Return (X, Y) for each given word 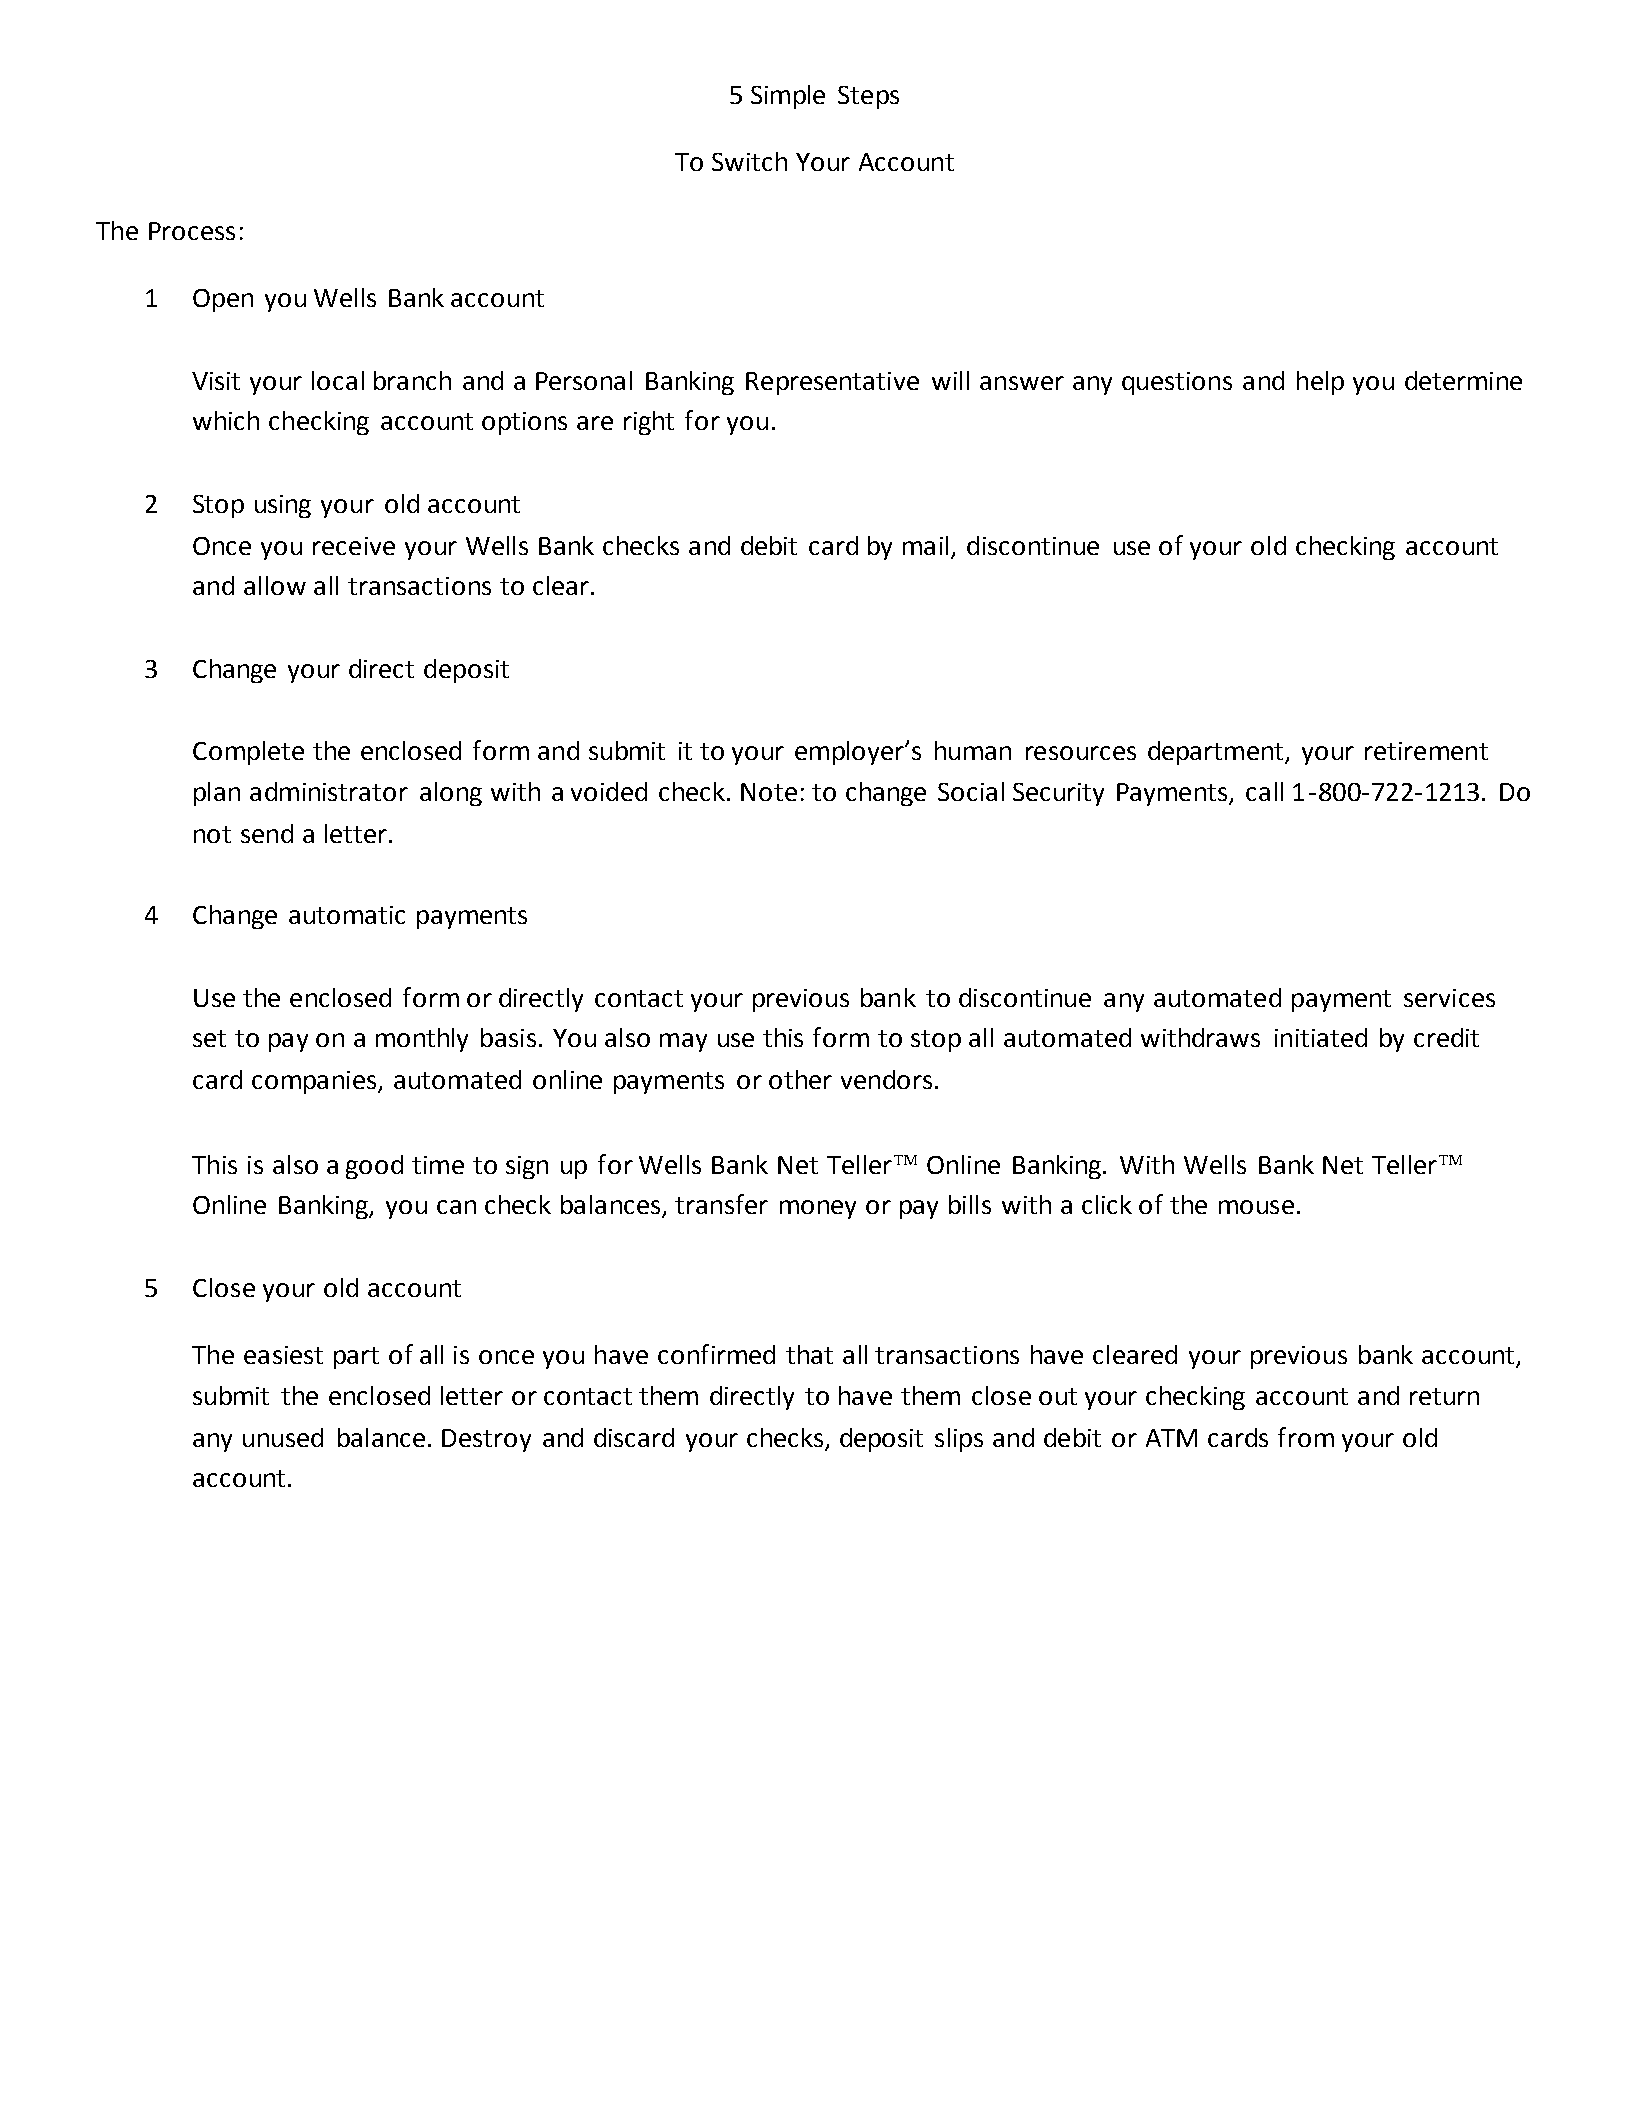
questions (1177, 383)
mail (925, 545)
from (1306, 1437)
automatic (347, 915)
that (809, 1354)
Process (192, 231)
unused (283, 1437)
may (683, 1042)
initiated (1321, 1037)
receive (354, 546)
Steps (868, 97)
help (1320, 383)
